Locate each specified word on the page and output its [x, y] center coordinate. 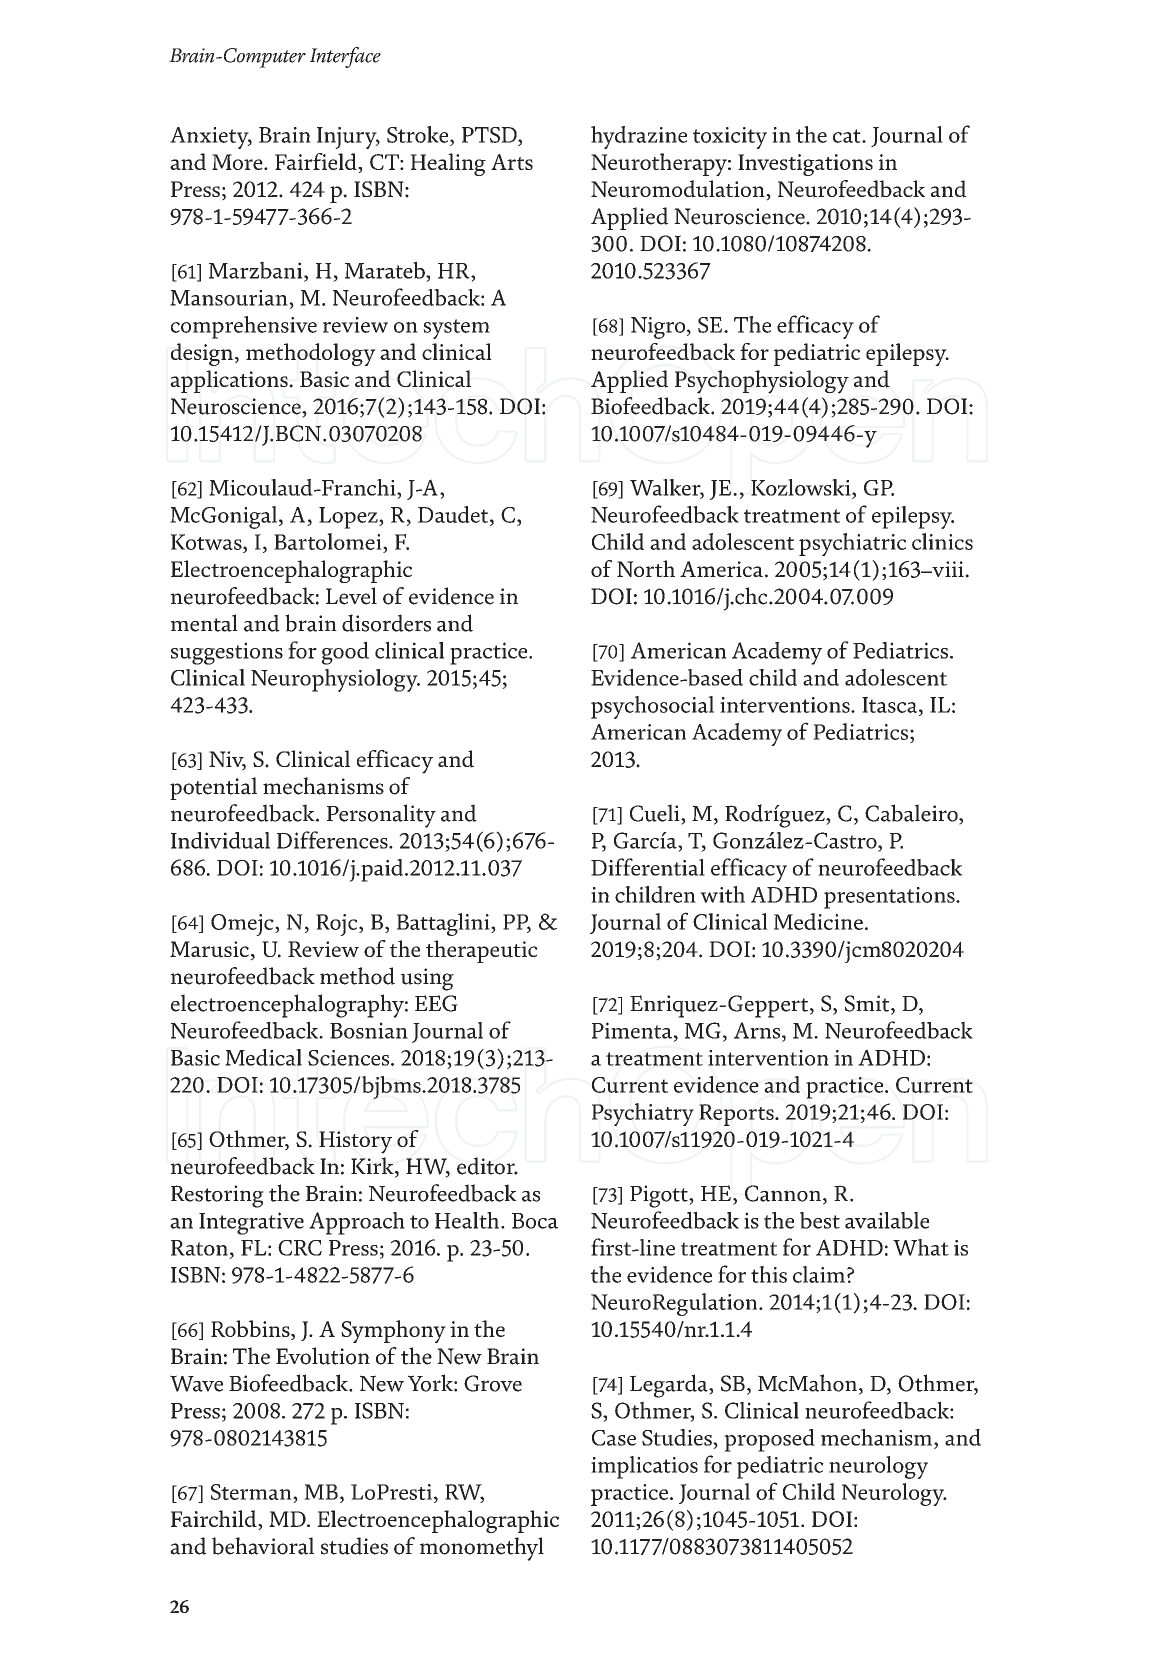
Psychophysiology [762, 382]
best [820, 1220]
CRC [300, 1248]
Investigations [805, 165]
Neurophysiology [335, 680]
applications [230, 381]
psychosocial [652, 707]
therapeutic [482, 951]
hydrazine [639, 137]
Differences [333, 840]
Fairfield [317, 163]
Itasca [891, 705]
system [456, 329]
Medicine [818, 921]
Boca [535, 1221]
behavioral [263, 1546]
